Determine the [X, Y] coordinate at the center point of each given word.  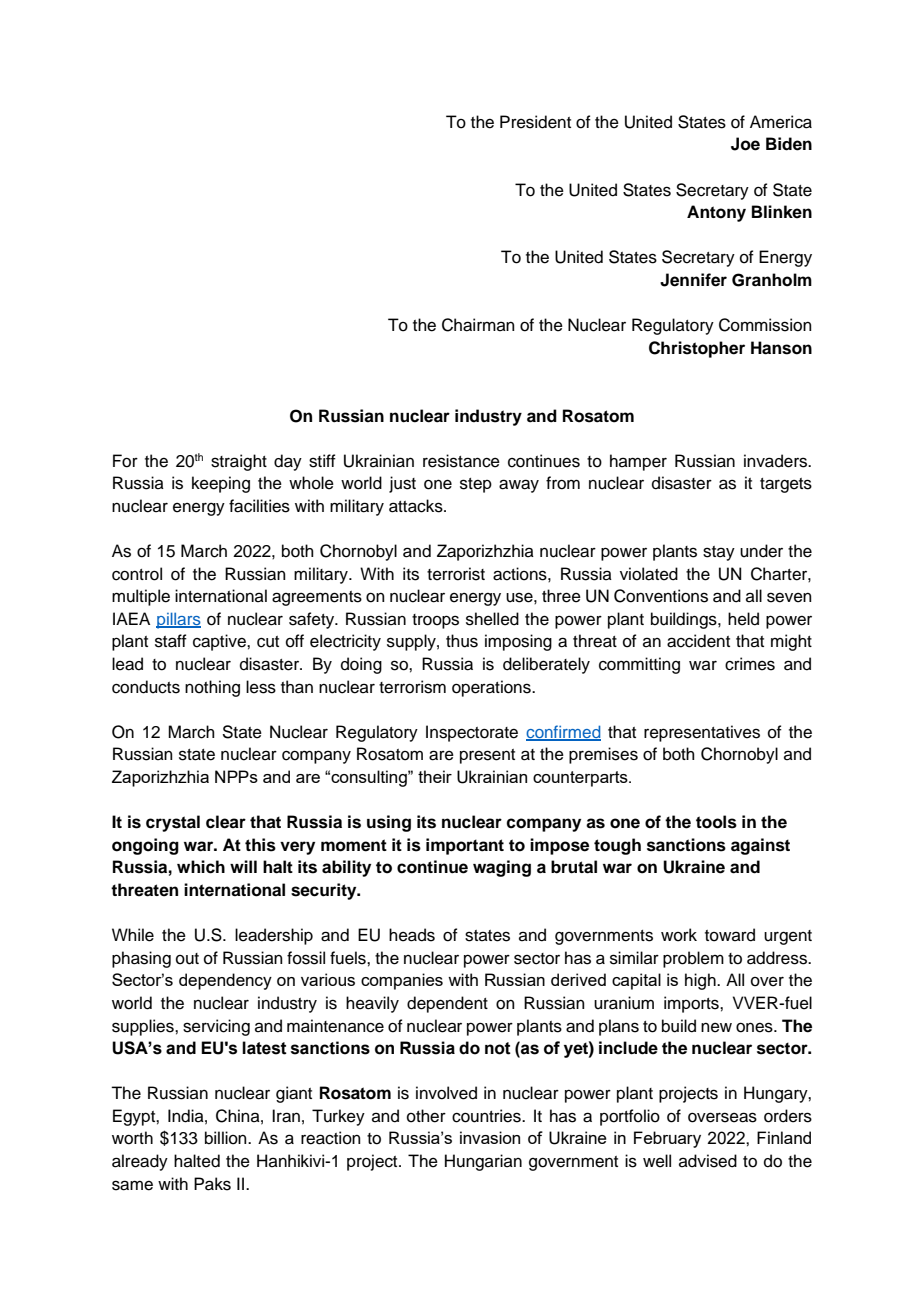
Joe [745, 144]
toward [730, 935]
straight [239, 462]
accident [698, 641]
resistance [461, 461]
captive [220, 642]
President [535, 122]
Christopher [697, 349]
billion [227, 1138]
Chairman [478, 325]
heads [412, 935]
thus [462, 641]
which [201, 867]
